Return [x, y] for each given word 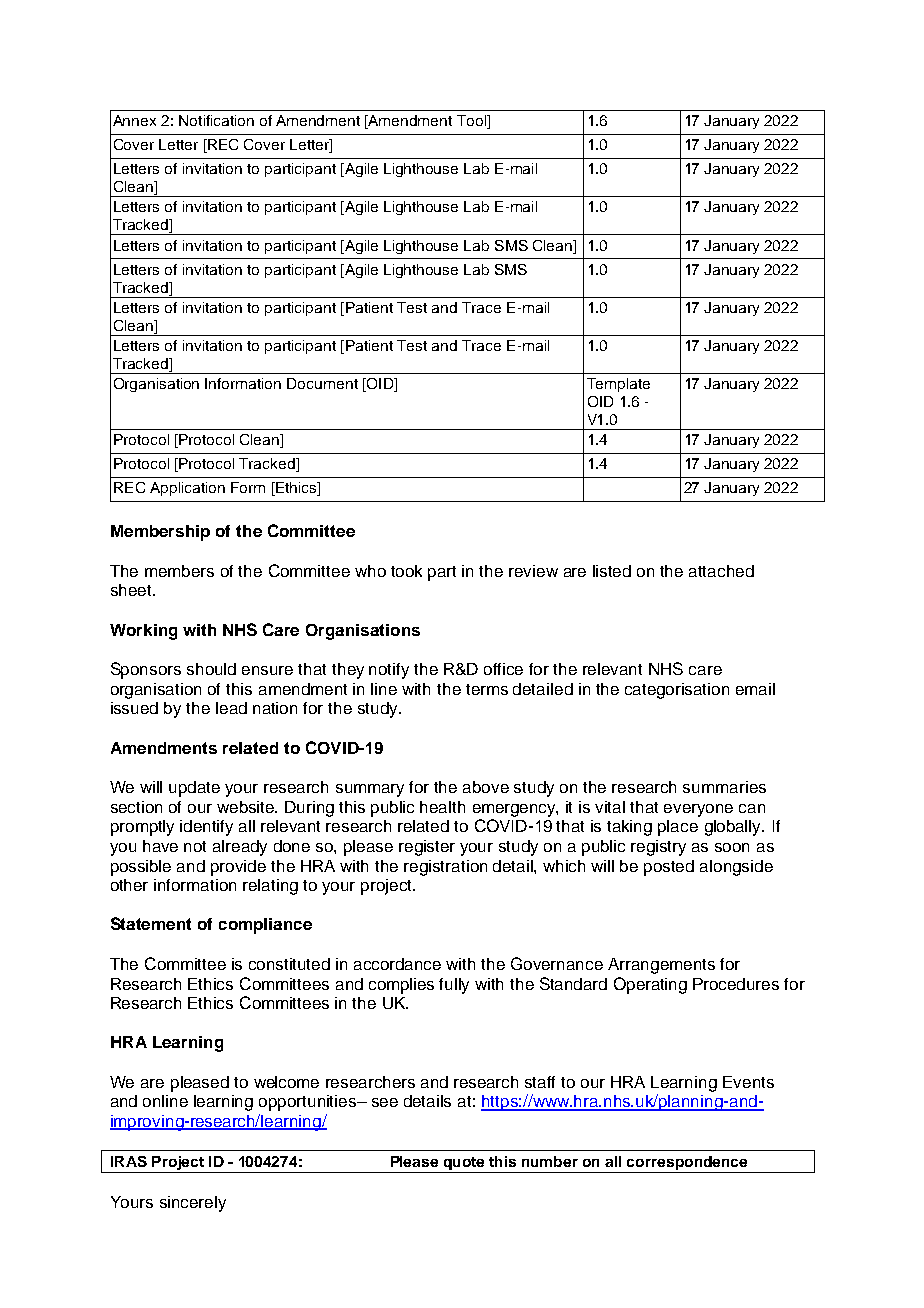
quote [464, 1165]
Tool [473, 122]
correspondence [687, 1164]
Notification [216, 120]
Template [618, 385]
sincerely [193, 1204]
